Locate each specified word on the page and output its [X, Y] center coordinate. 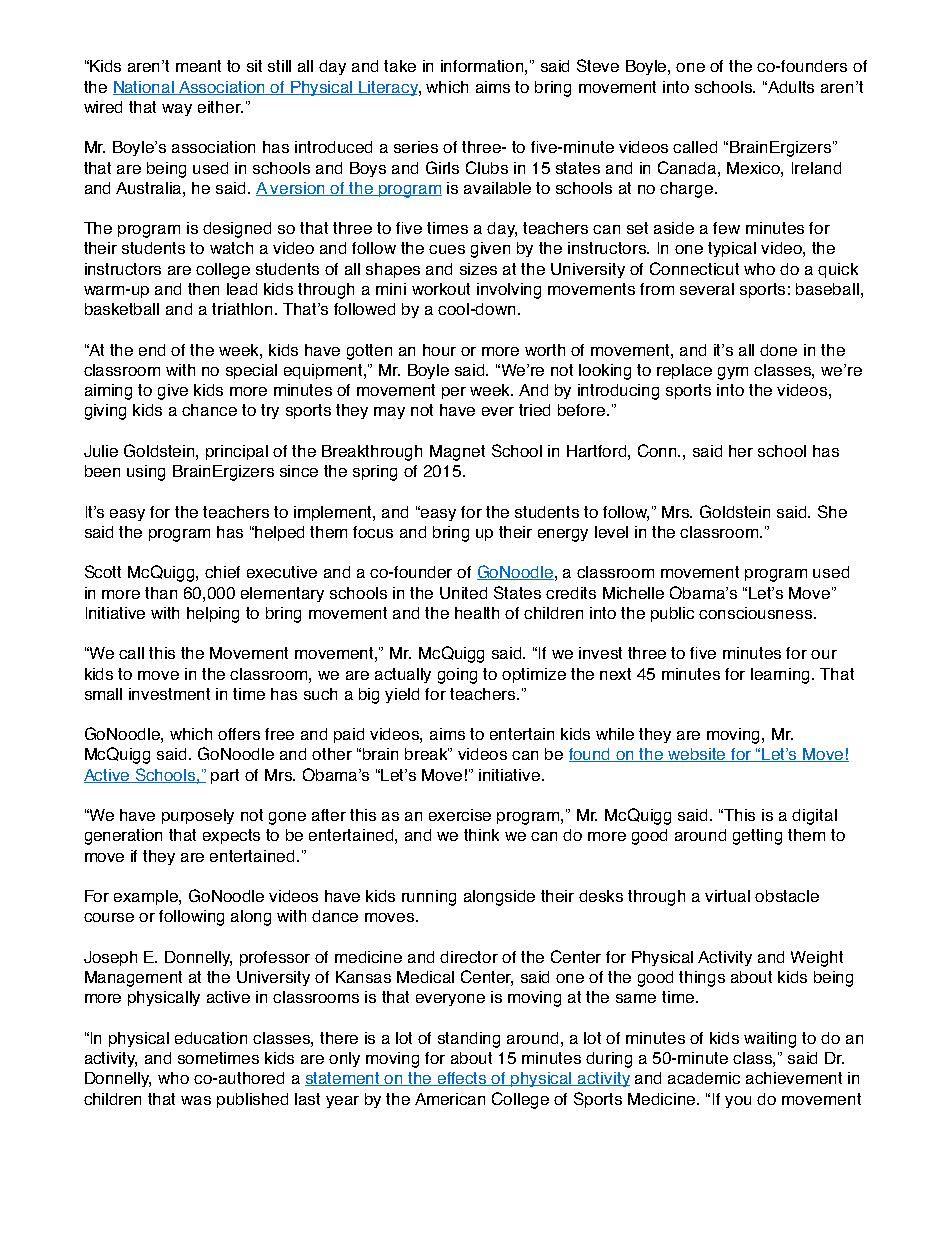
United [463, 593]
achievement [794, 1078]
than [161, 593]
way [177, 110]
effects [462, 1079]
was [196, 1100]
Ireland [816, 168]
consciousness [755, 613]
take [400, 66]
